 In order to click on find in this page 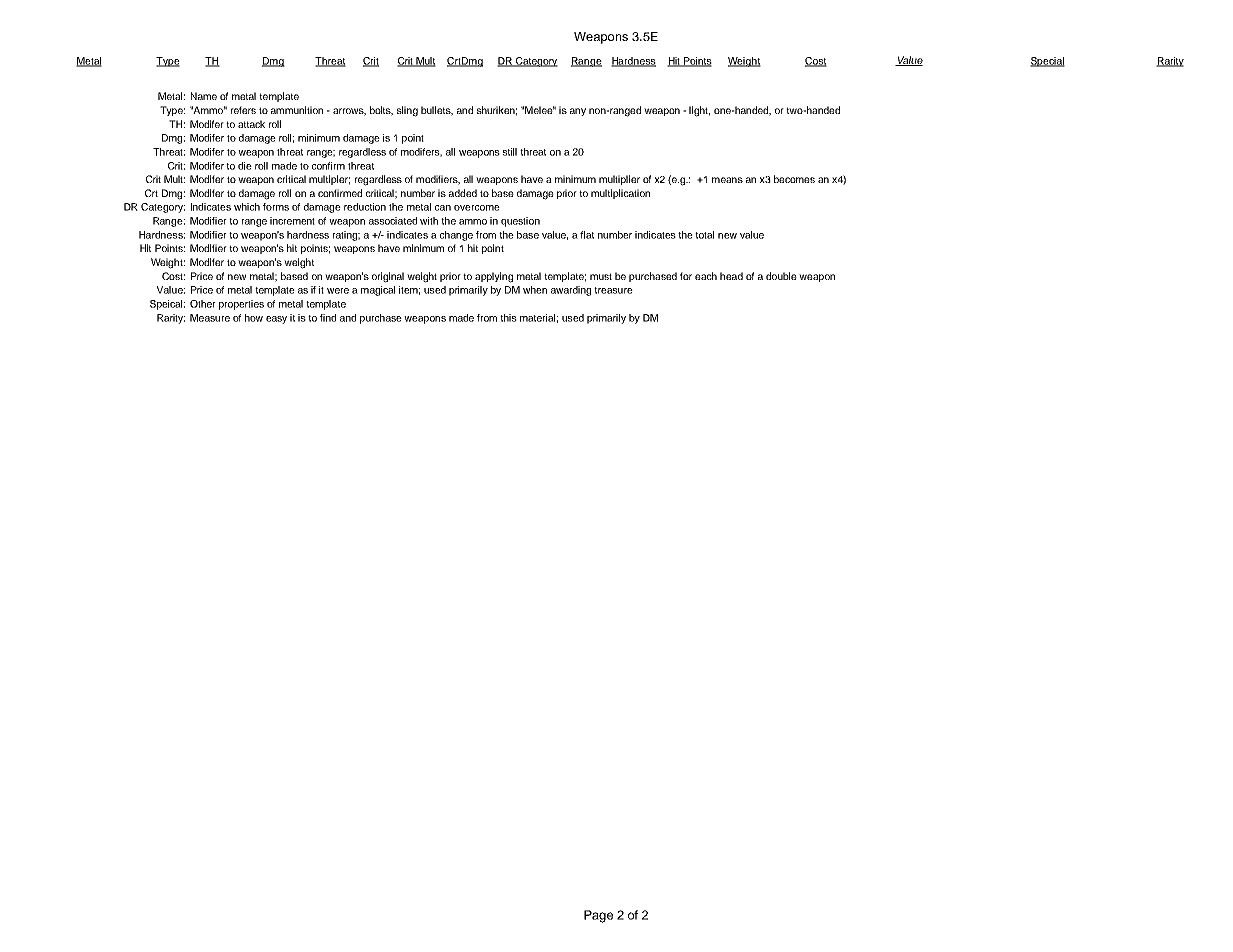, I will do `click(328, 318)`.
